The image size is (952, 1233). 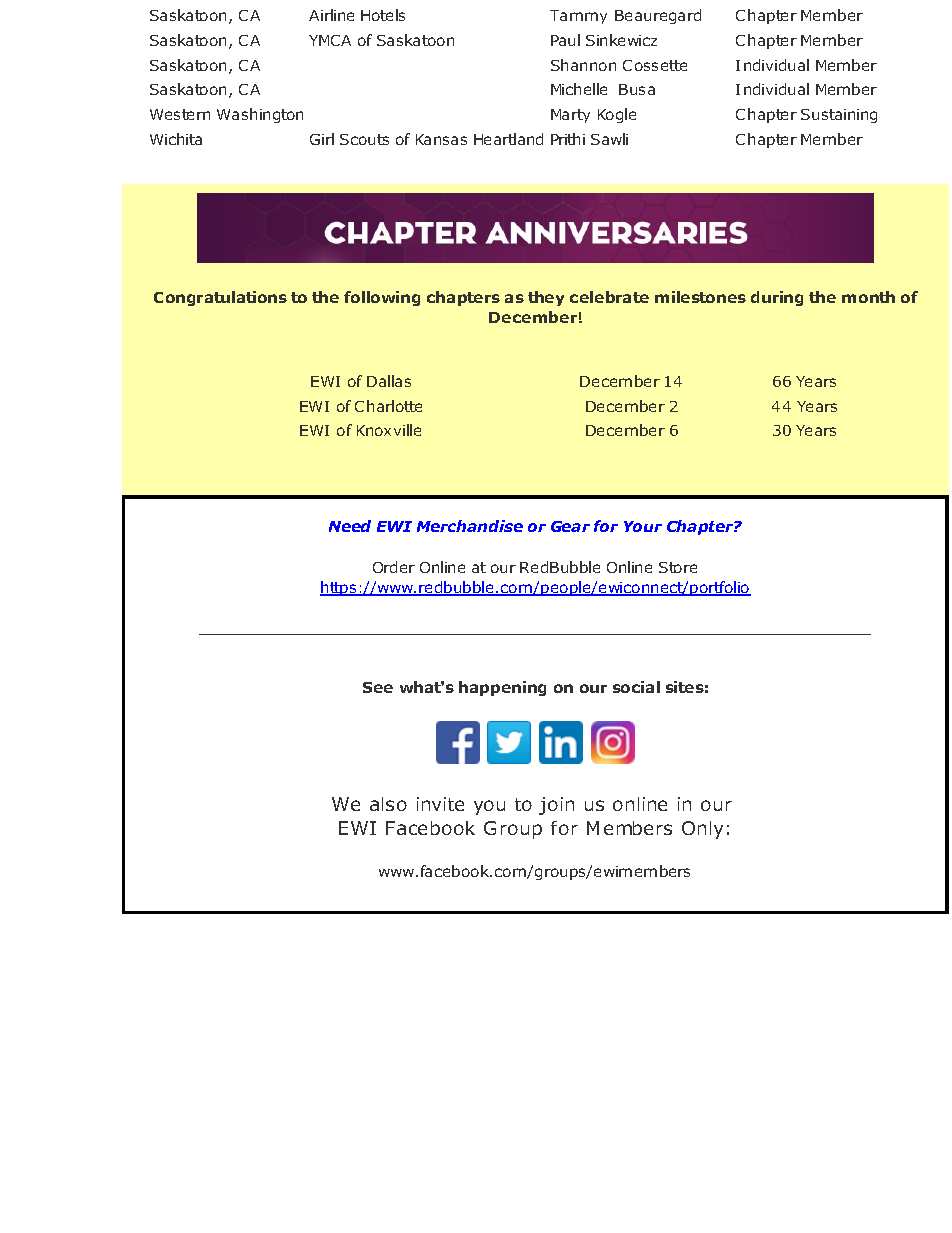 What do you see at coordinates (643, 526) in the page?
I see `Your` at bounding box center [643, 526].
